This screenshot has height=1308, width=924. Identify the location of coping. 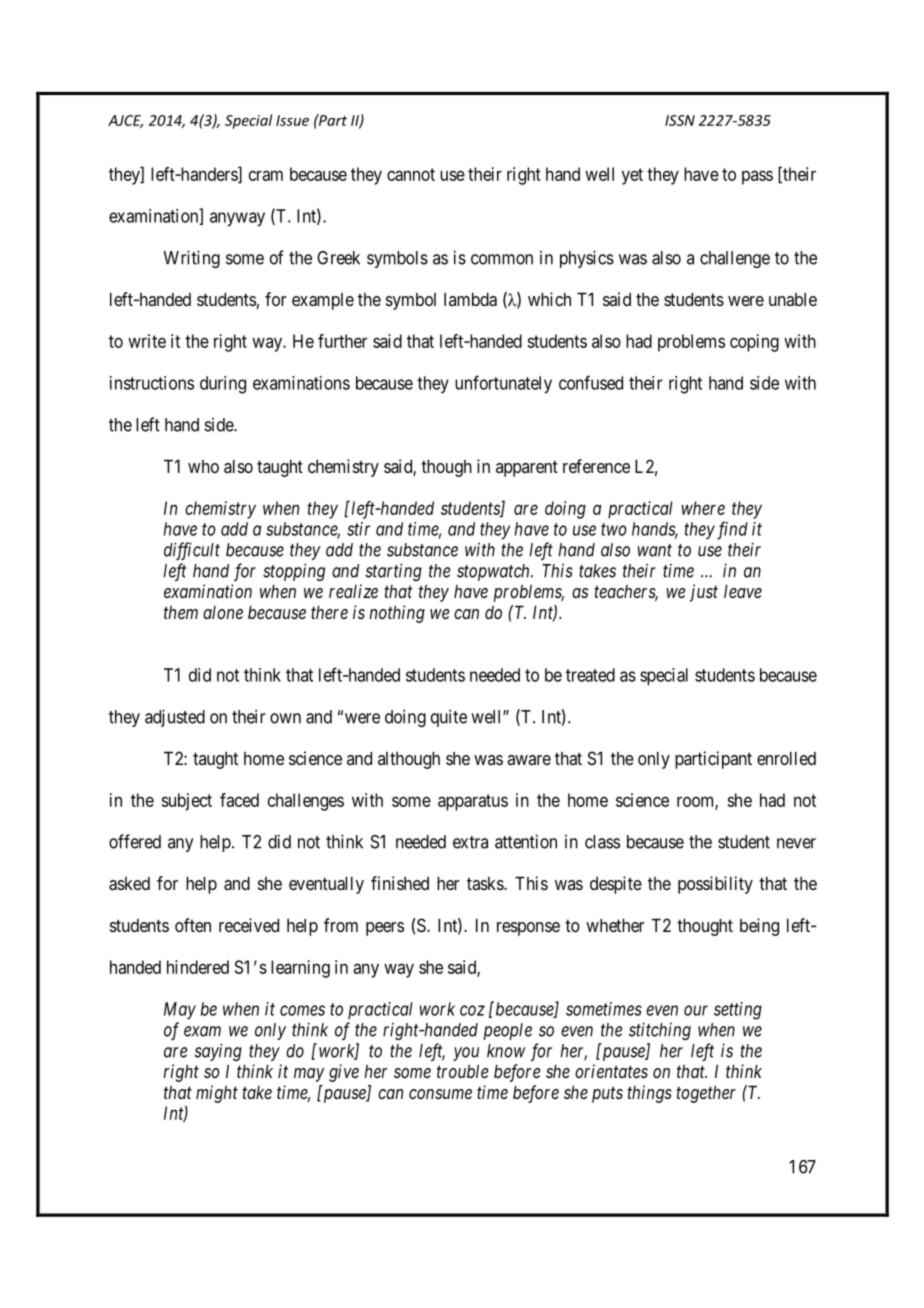
(754, 343).
